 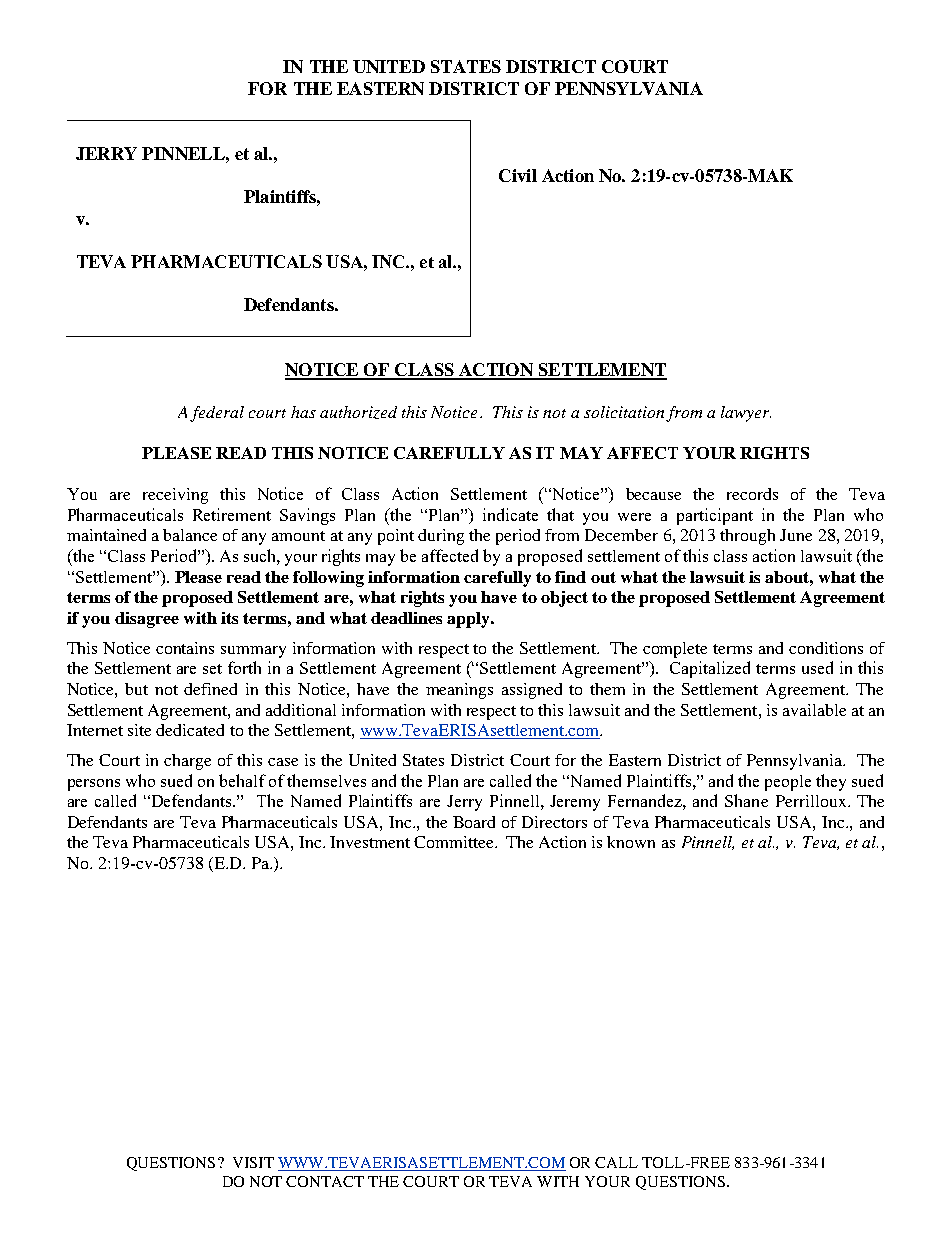 I want to click on federal, so click(x=217, y=414).
